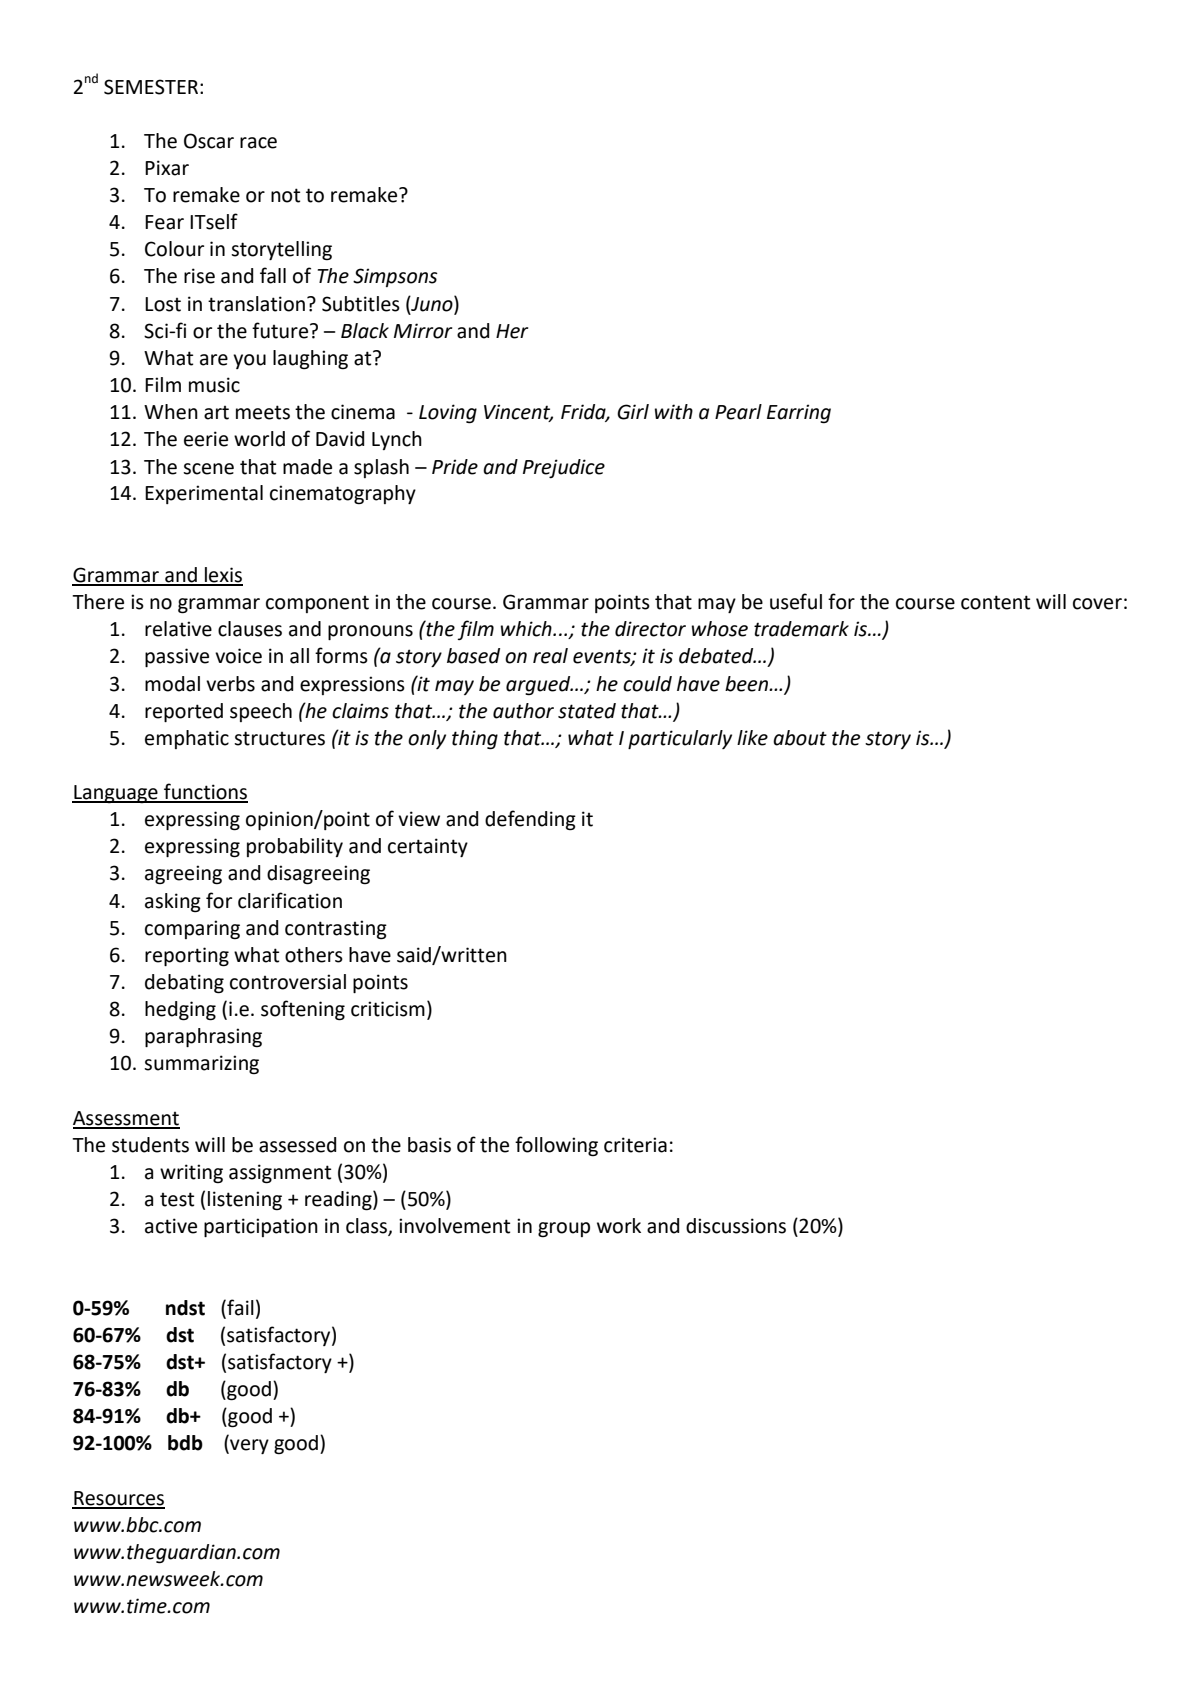 This image has width=1203, height=1701. I want to click on debating, so click(184, 984).
